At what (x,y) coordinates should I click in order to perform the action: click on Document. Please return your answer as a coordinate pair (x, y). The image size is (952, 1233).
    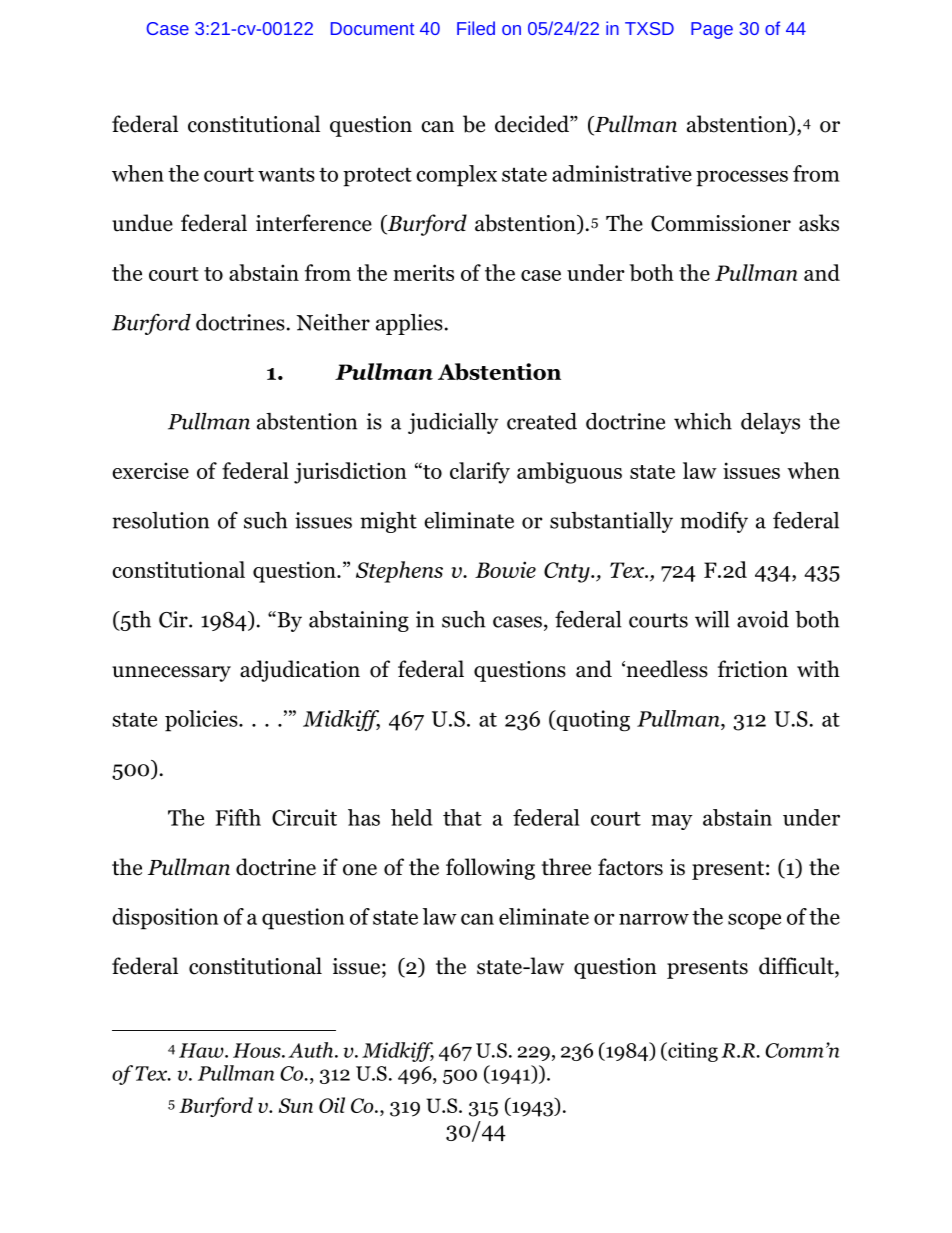
    Looking at the image, I should click on (372, 28).
